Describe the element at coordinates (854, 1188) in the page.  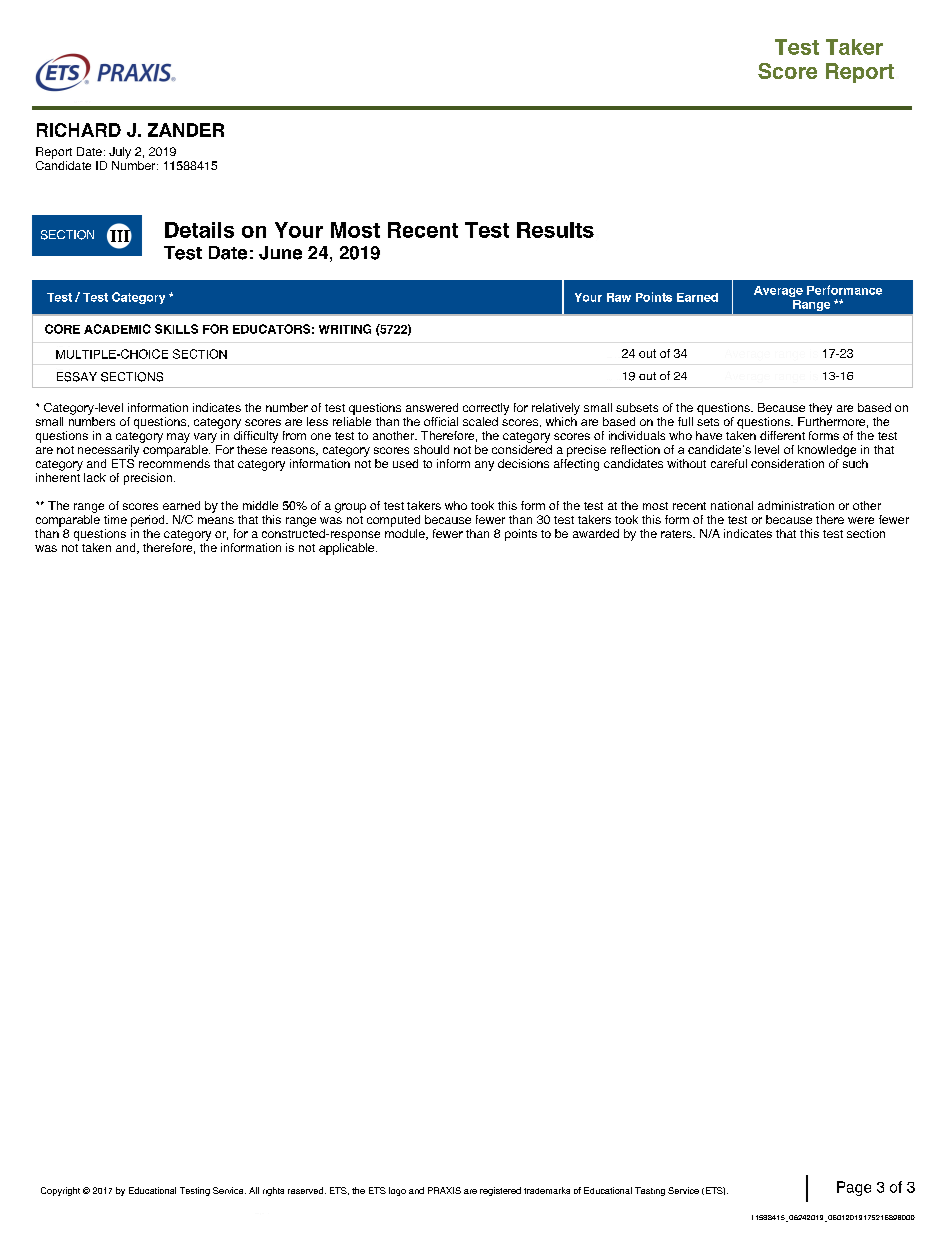
I see `Page` at that location.
